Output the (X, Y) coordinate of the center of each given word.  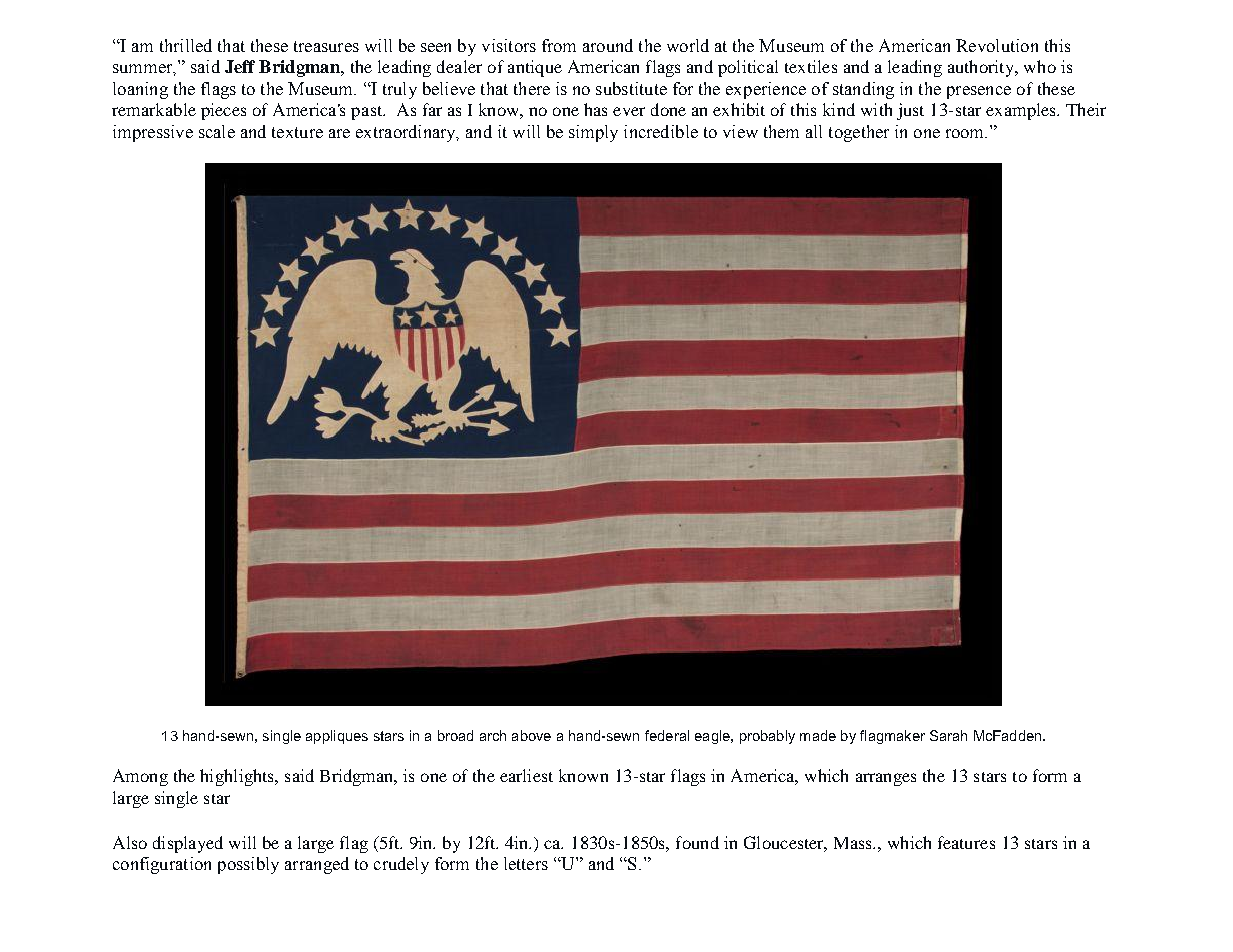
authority (982, 68)
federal (667, 735)
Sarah (948, 735)
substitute (631, 88)
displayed (188, 844)
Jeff (240, 66)
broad (455, 735)
